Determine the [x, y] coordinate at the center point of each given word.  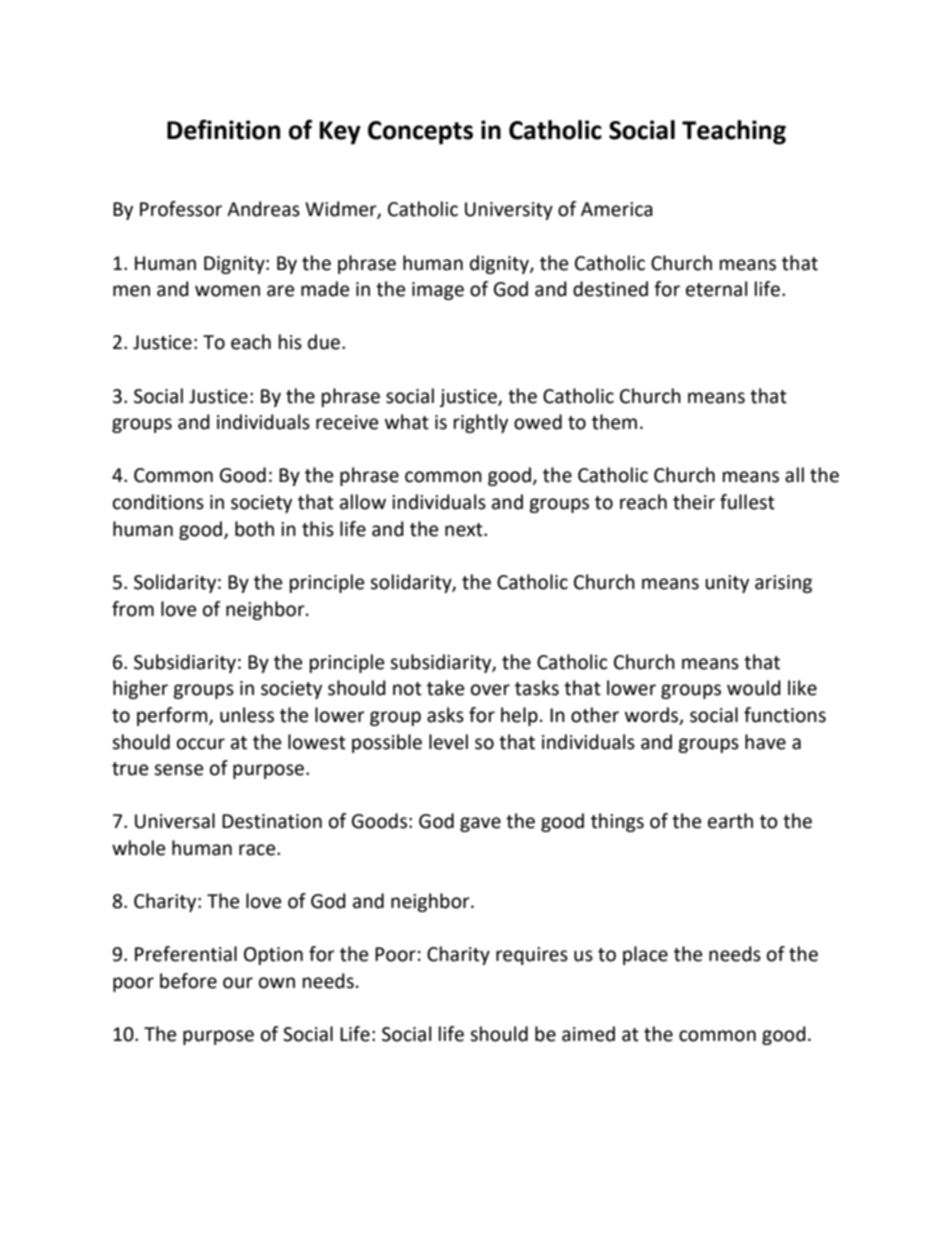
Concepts [420, 133]
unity [727, 584]
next [465, 530]
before [188, 981]
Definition [223, 129]
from [133, 609]
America [617, 209]
